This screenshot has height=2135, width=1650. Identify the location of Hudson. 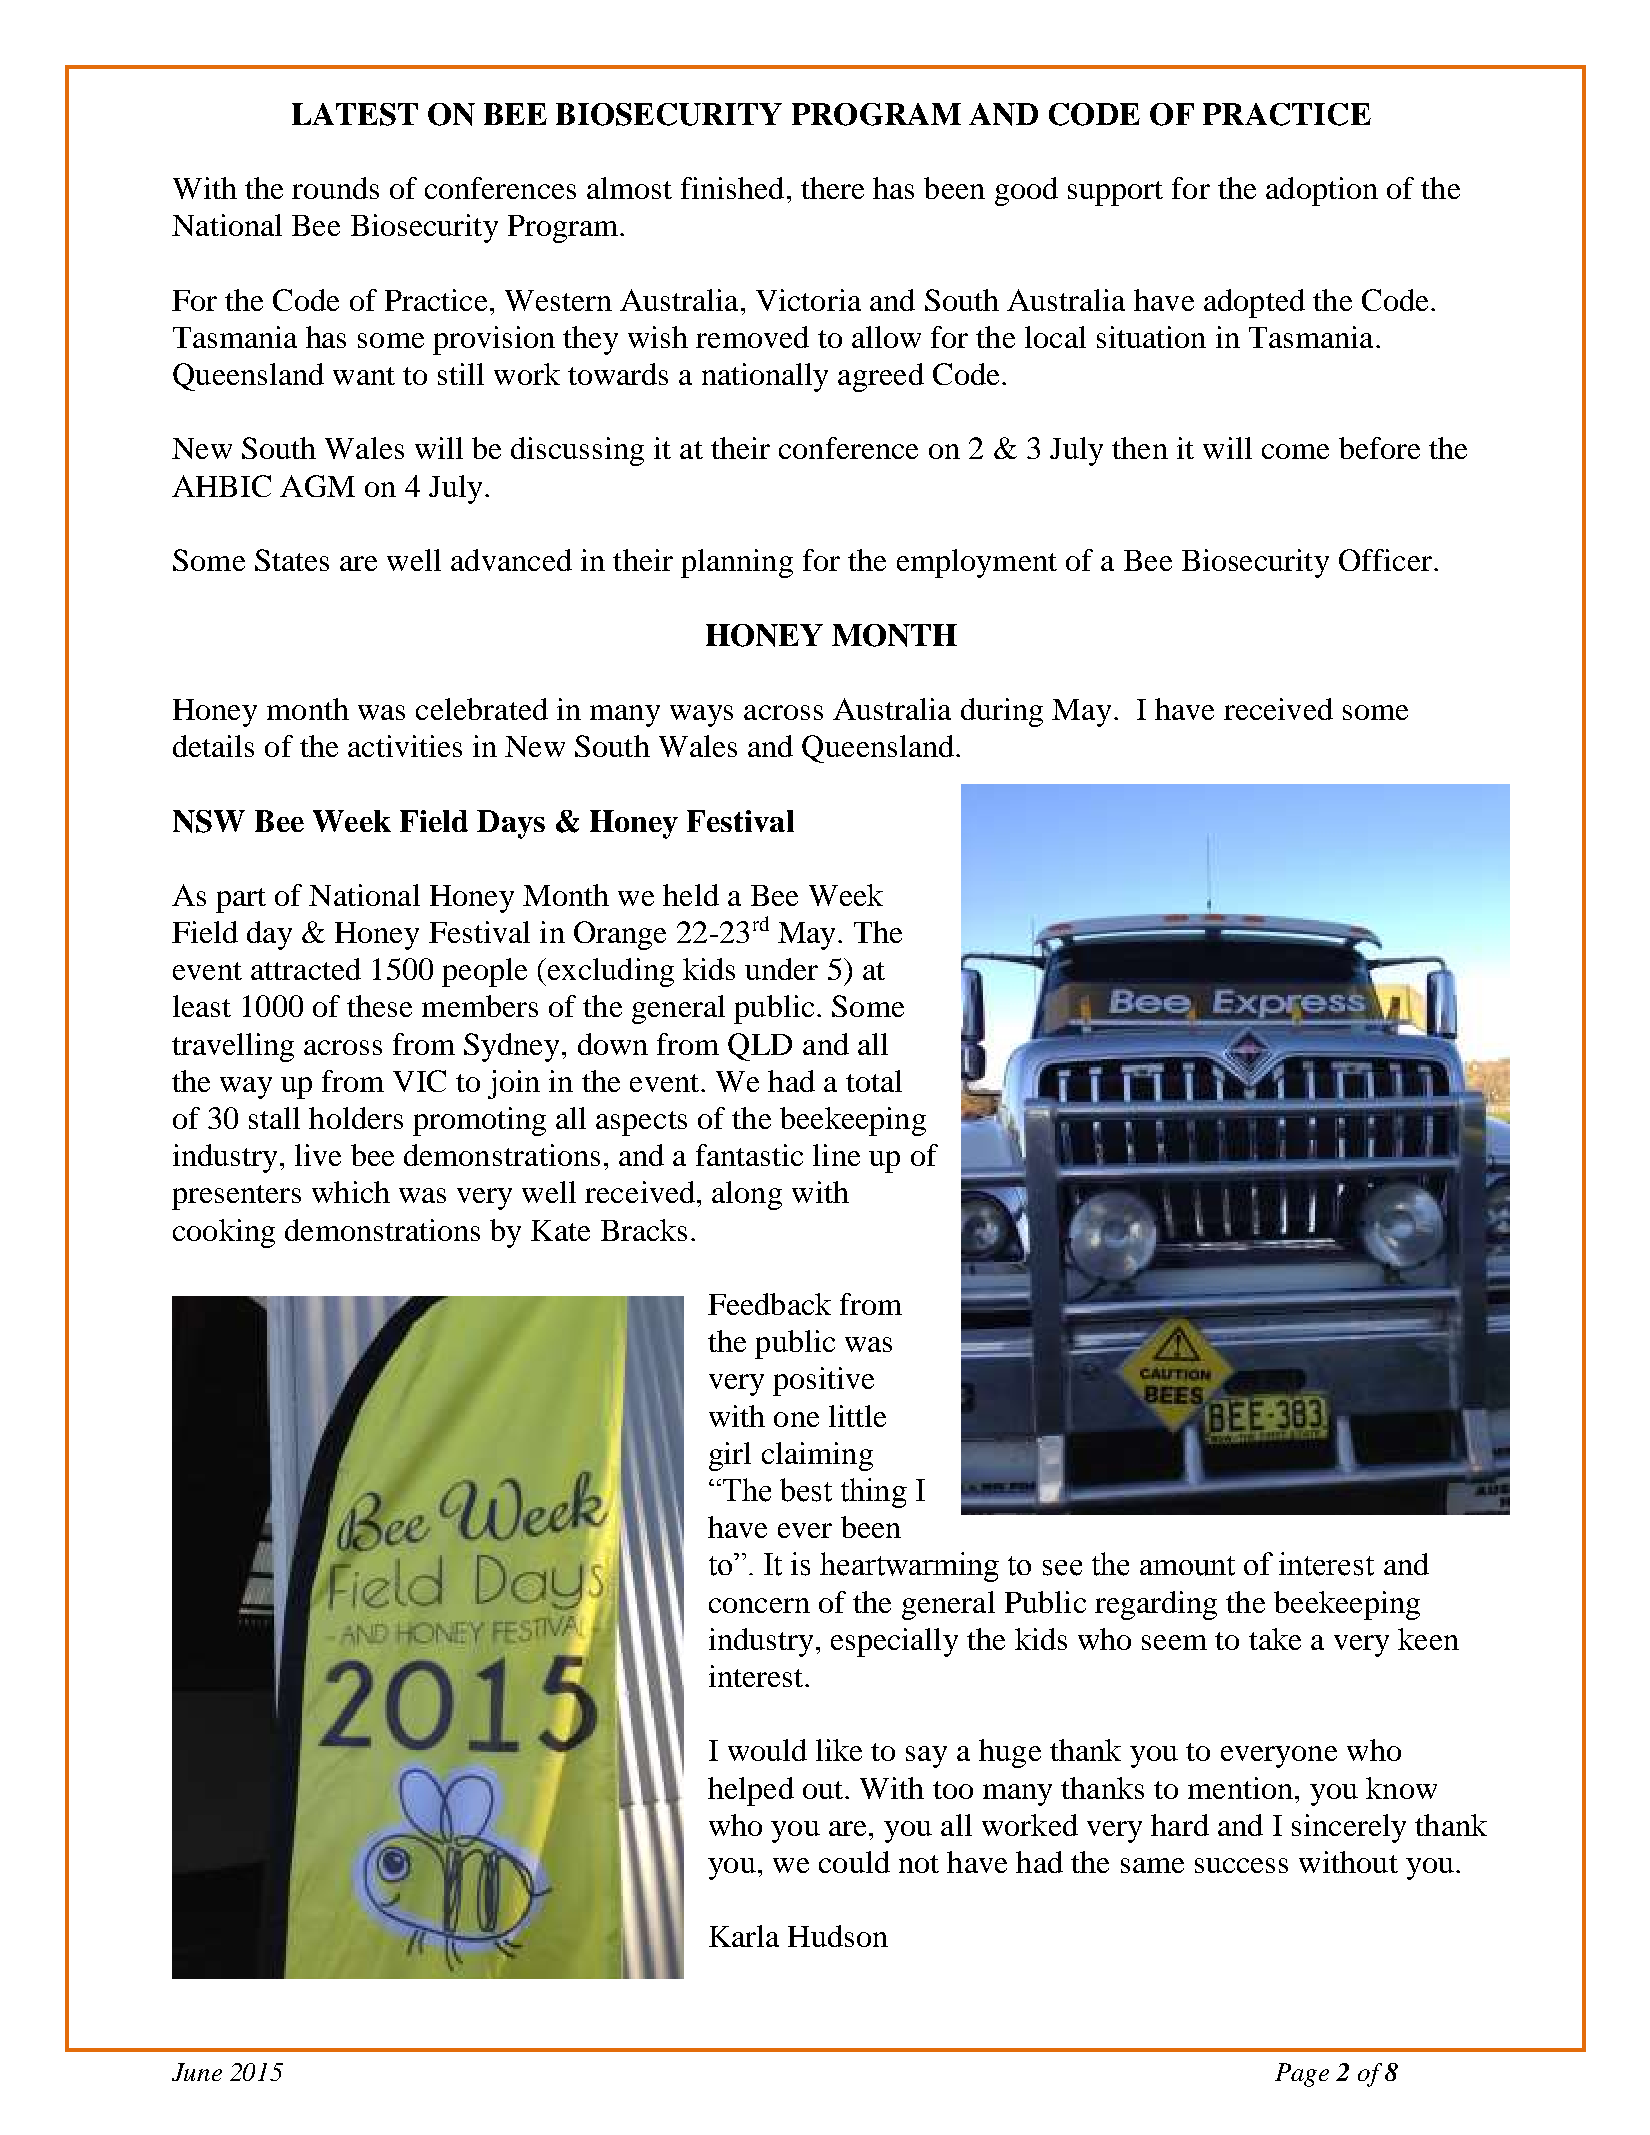
(838, 1936).
